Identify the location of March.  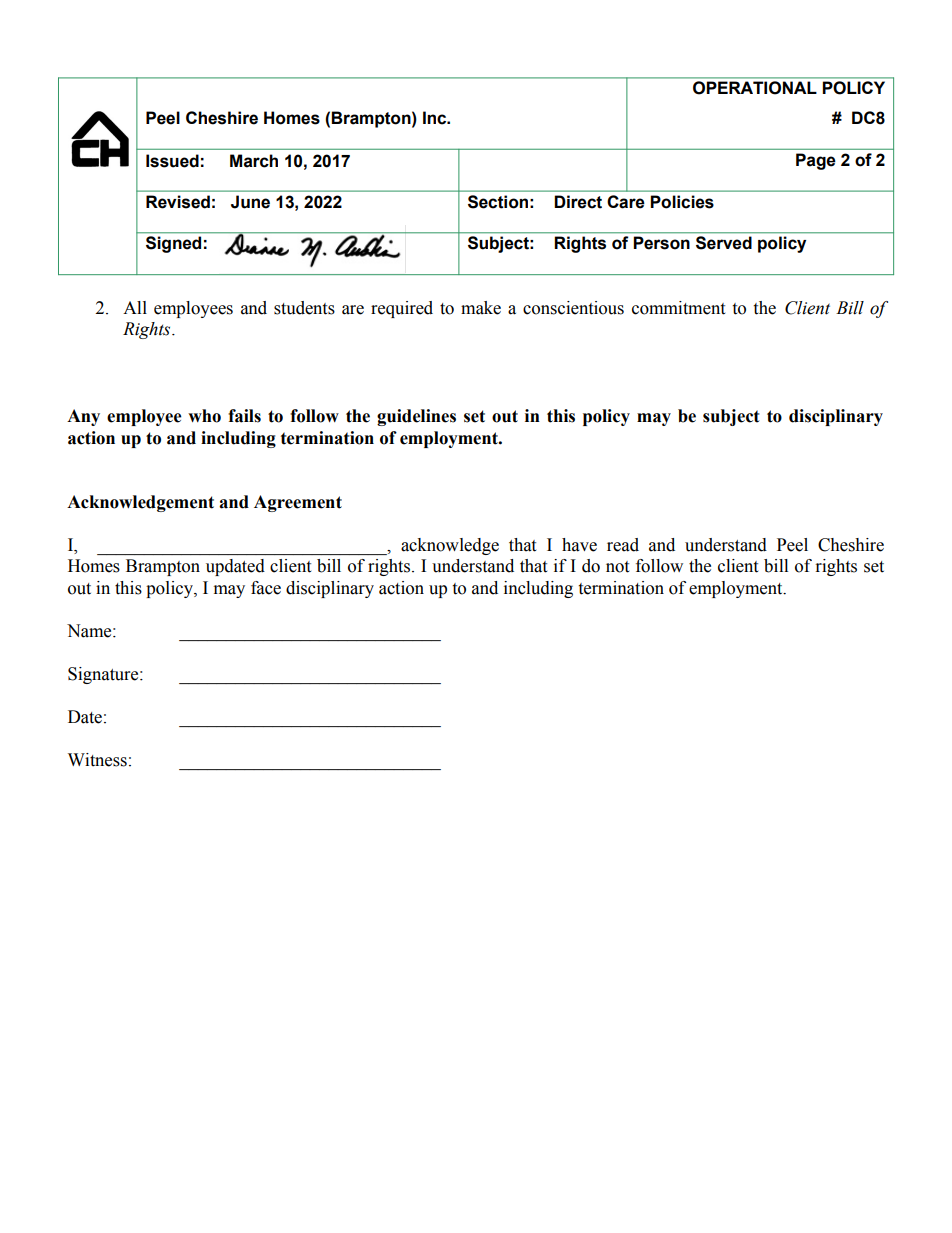
(254, 161).
